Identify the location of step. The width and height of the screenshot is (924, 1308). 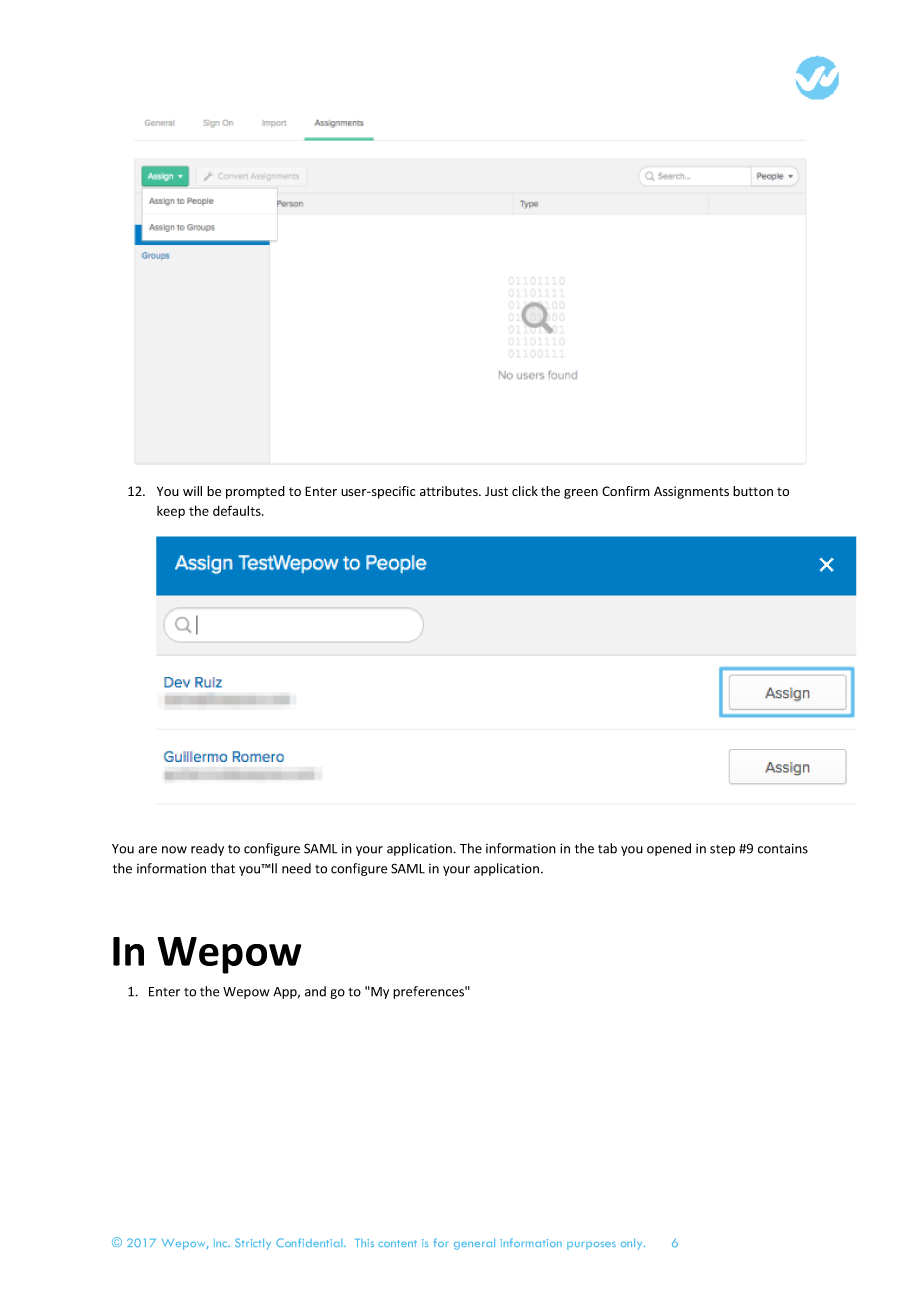
(722, 850).
